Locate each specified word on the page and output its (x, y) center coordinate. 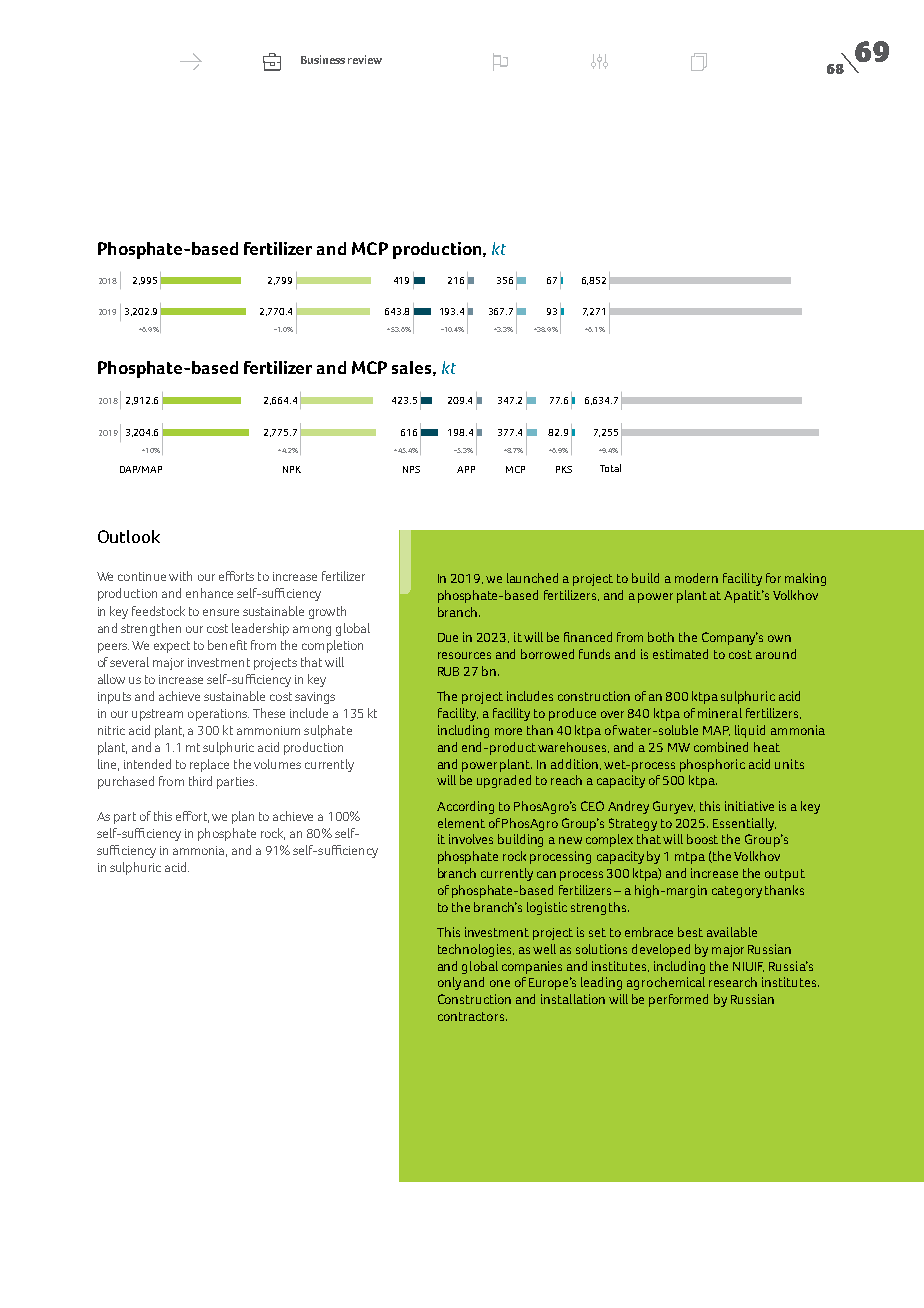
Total (610, 468)
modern (696, 578)
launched (532, 578)
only (449, 983)
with (180, 576)
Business (323, 59)
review (365, 59)
